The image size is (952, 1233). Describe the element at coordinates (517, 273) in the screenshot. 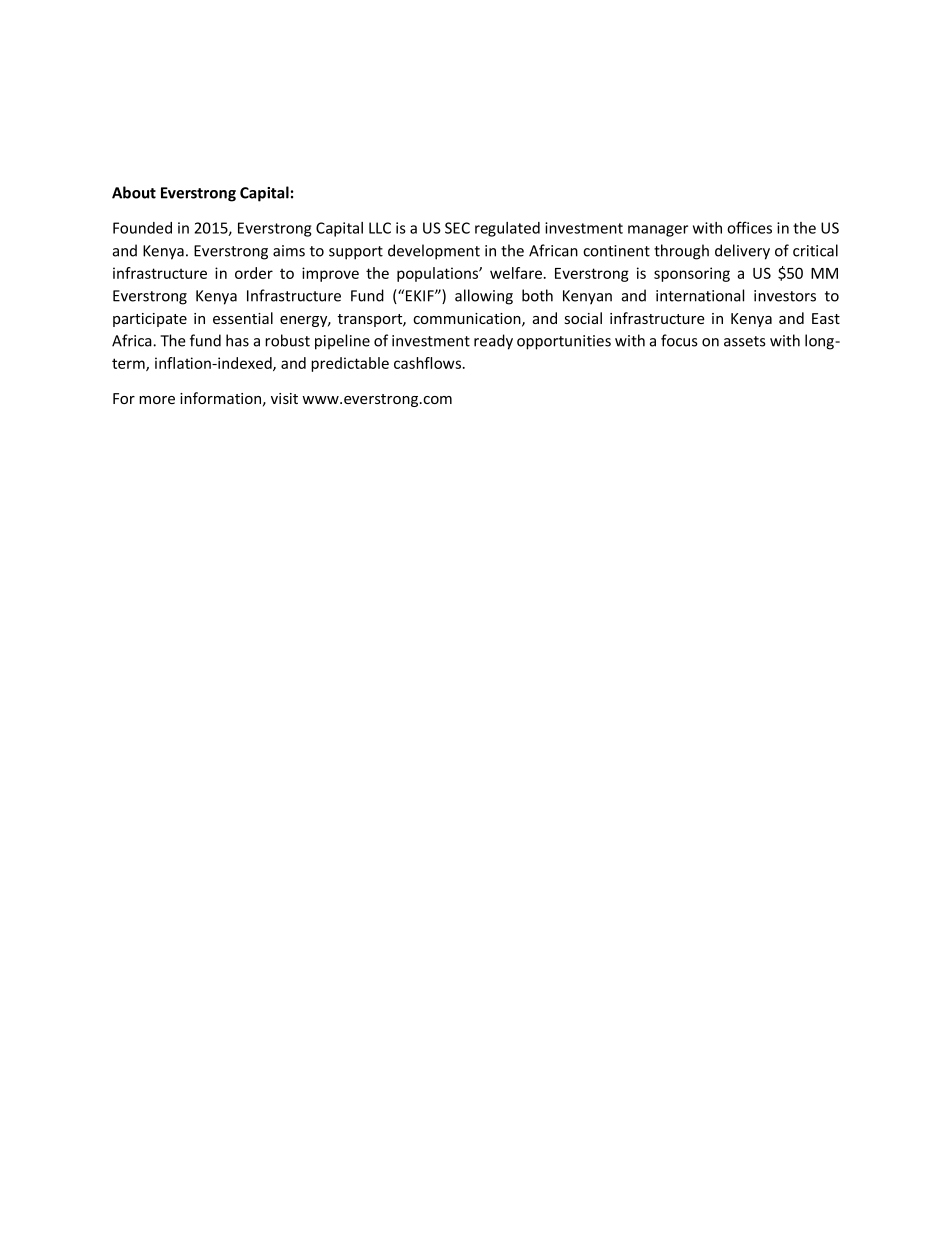

I see `welfare` at that location.
